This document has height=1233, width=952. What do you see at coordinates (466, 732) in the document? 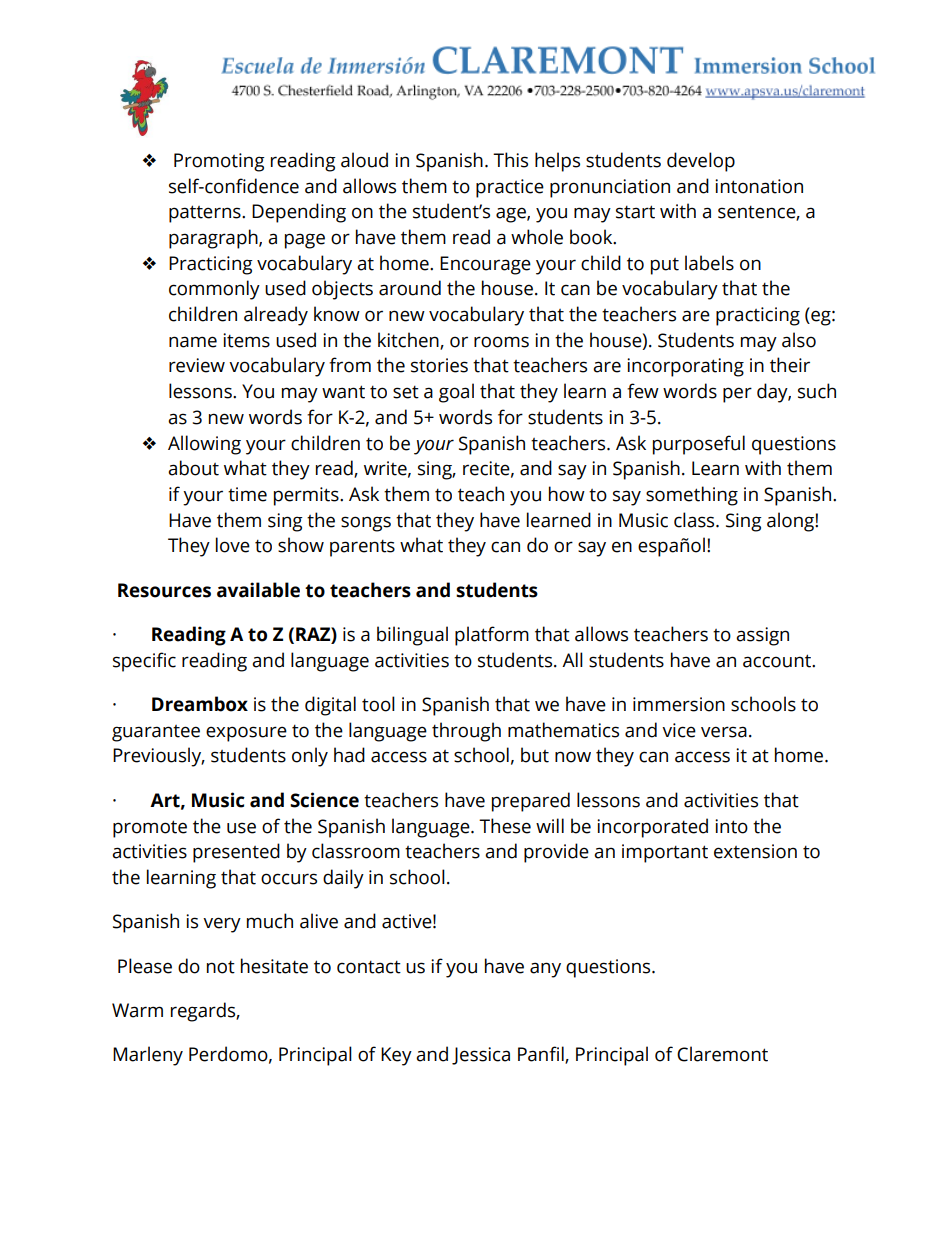
I see `through` at bounding box center [466, 732].
